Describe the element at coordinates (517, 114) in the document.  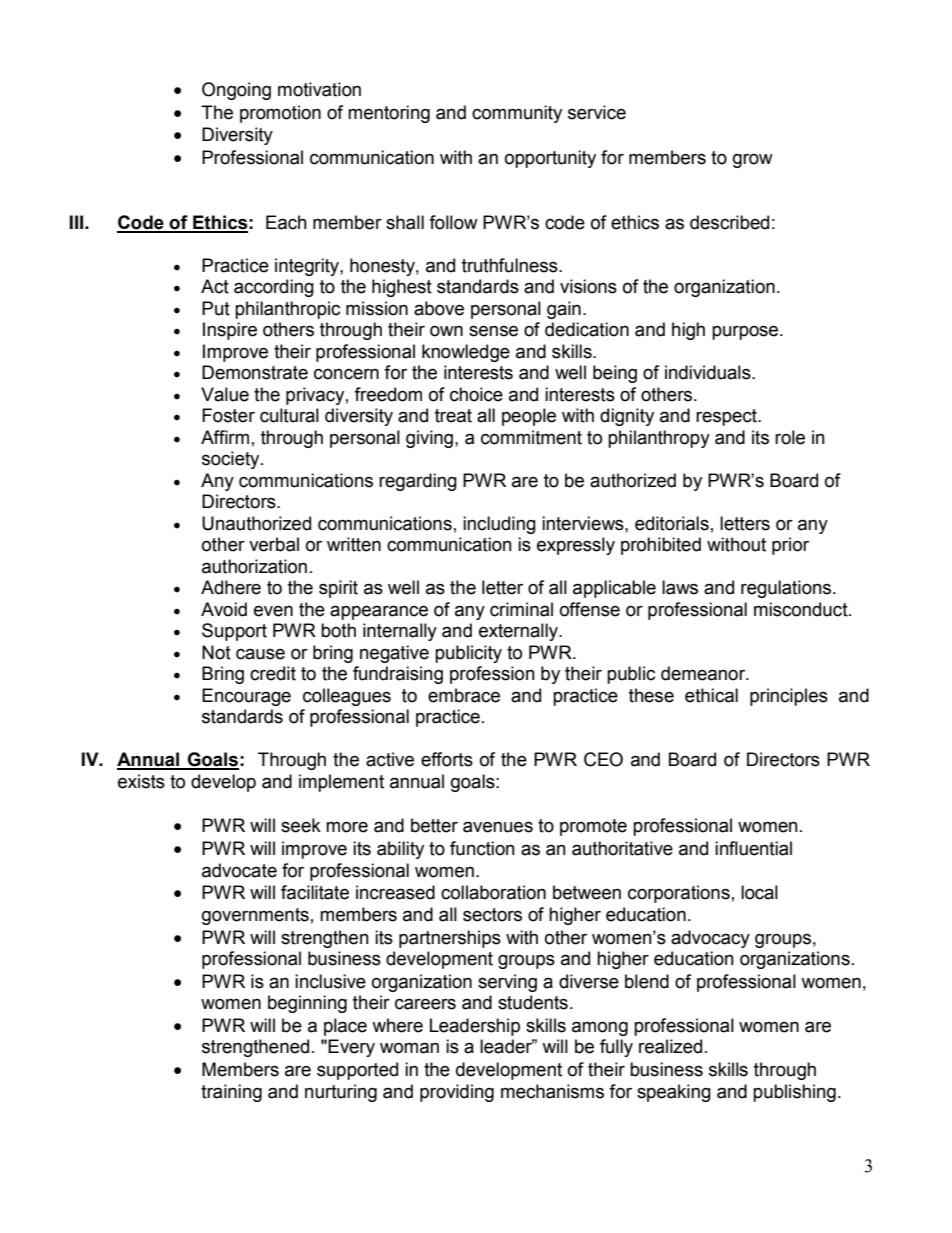
I see `community` at that location.
